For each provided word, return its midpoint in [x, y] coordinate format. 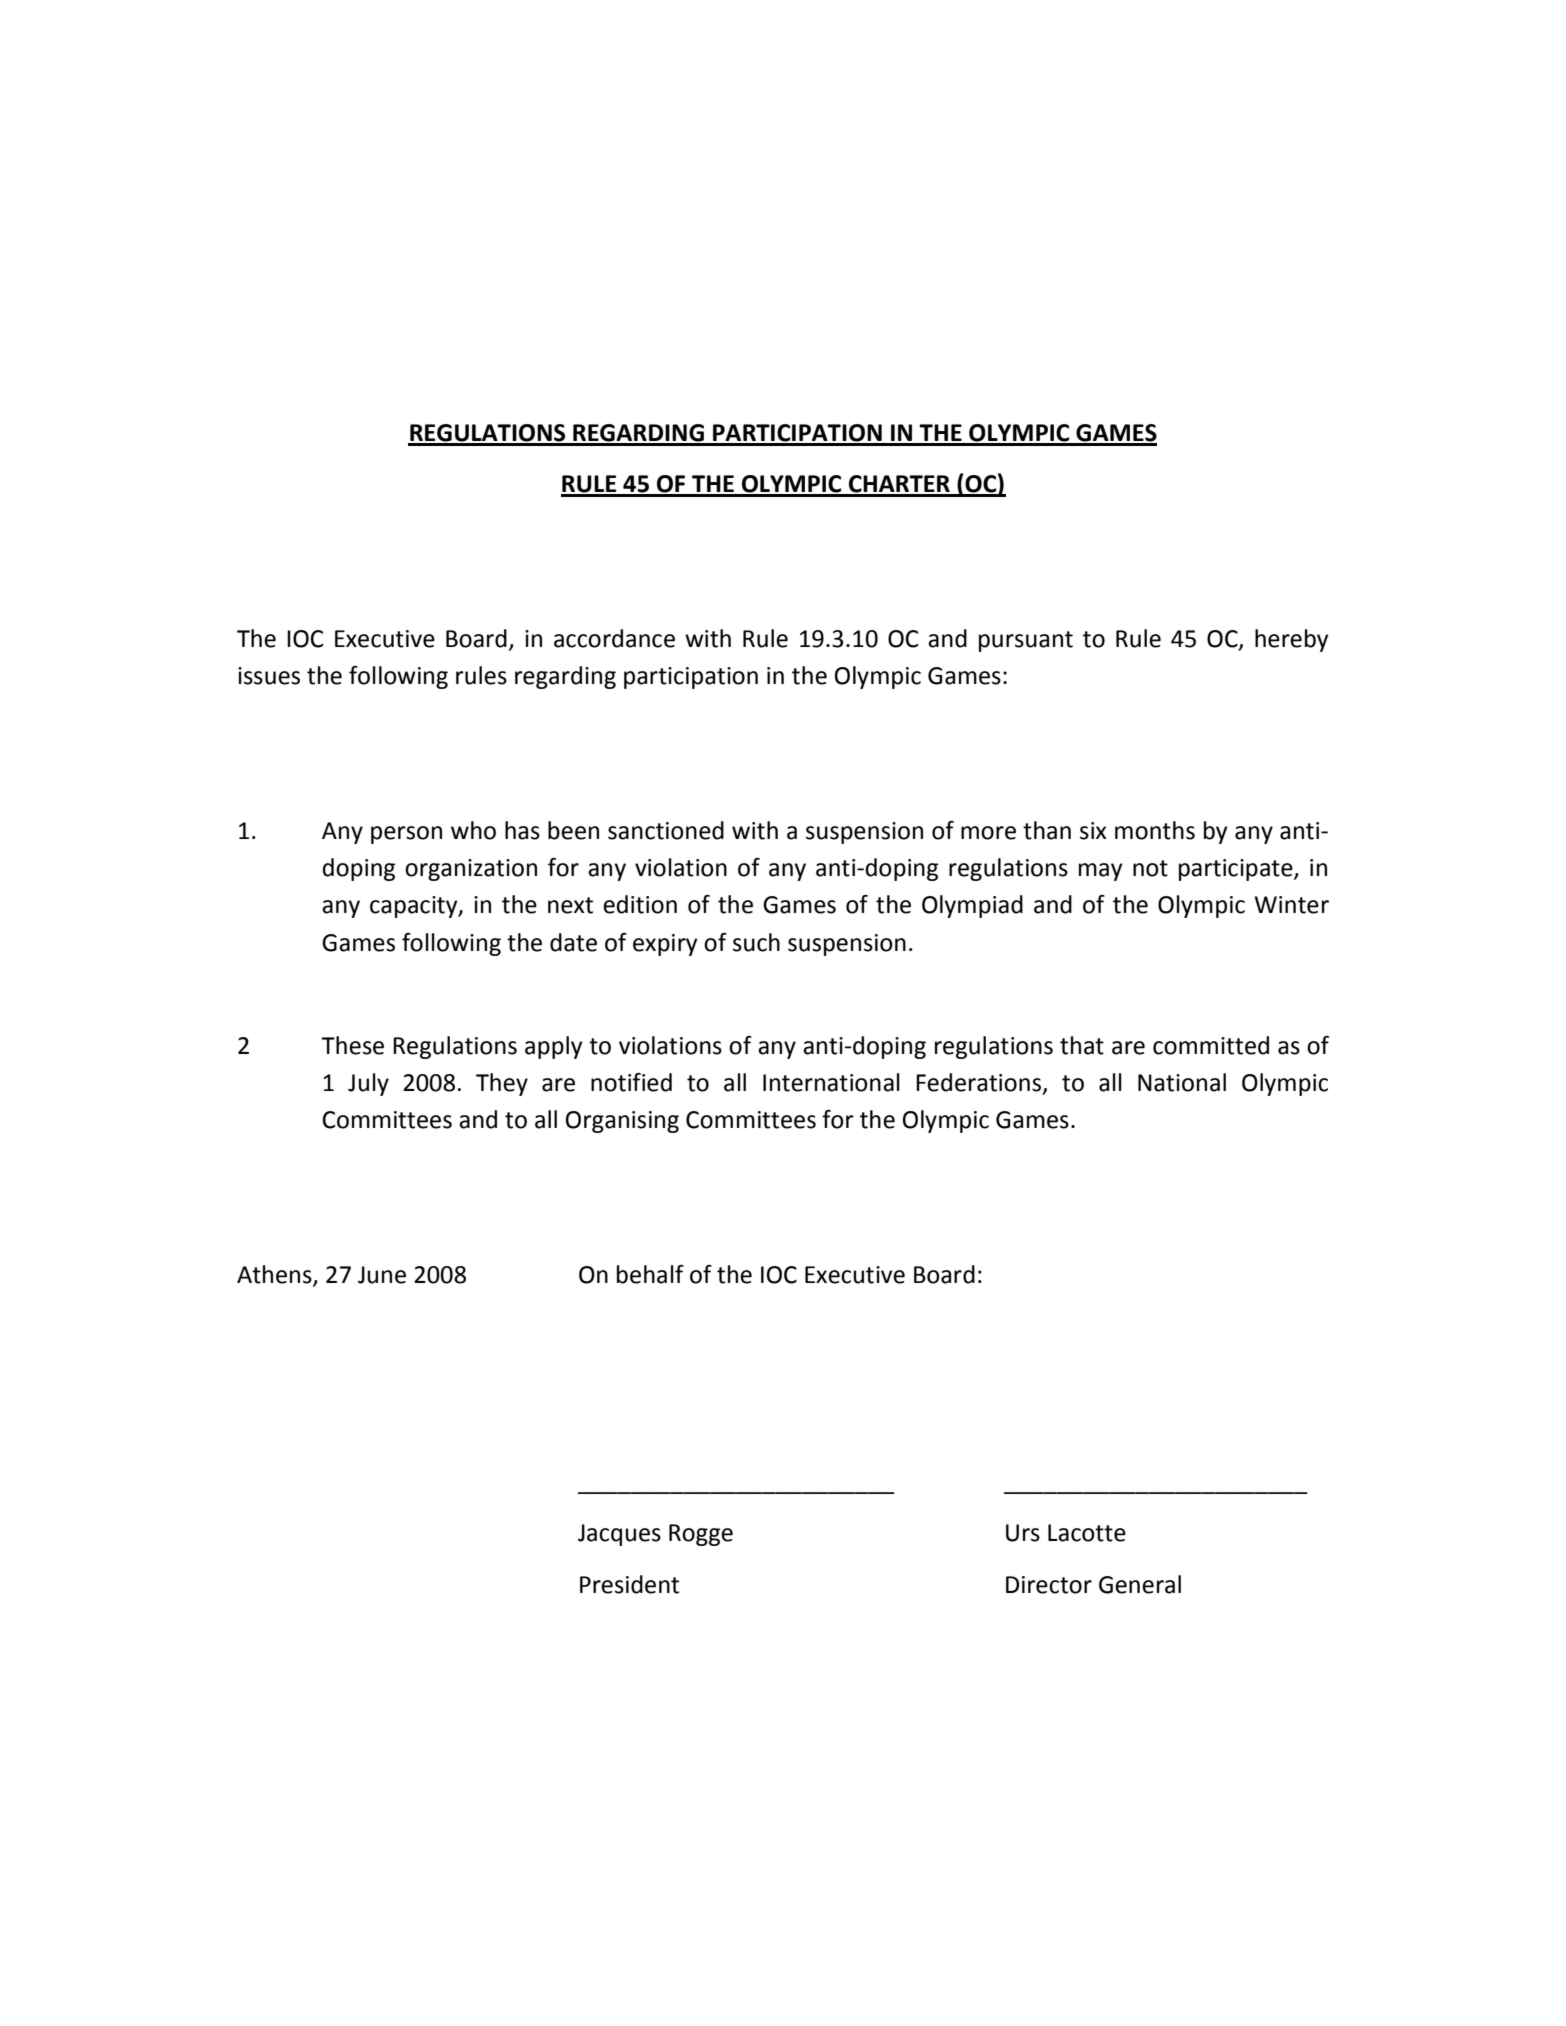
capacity [415, 907]
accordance [614, 638]
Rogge [701, 1535]
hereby [1291, 640]
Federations [980, 1083]
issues [269, 676]
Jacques [619, 1535]
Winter [1291, 905]
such [756, 942]
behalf [650, 1274]
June [382, 1275]
